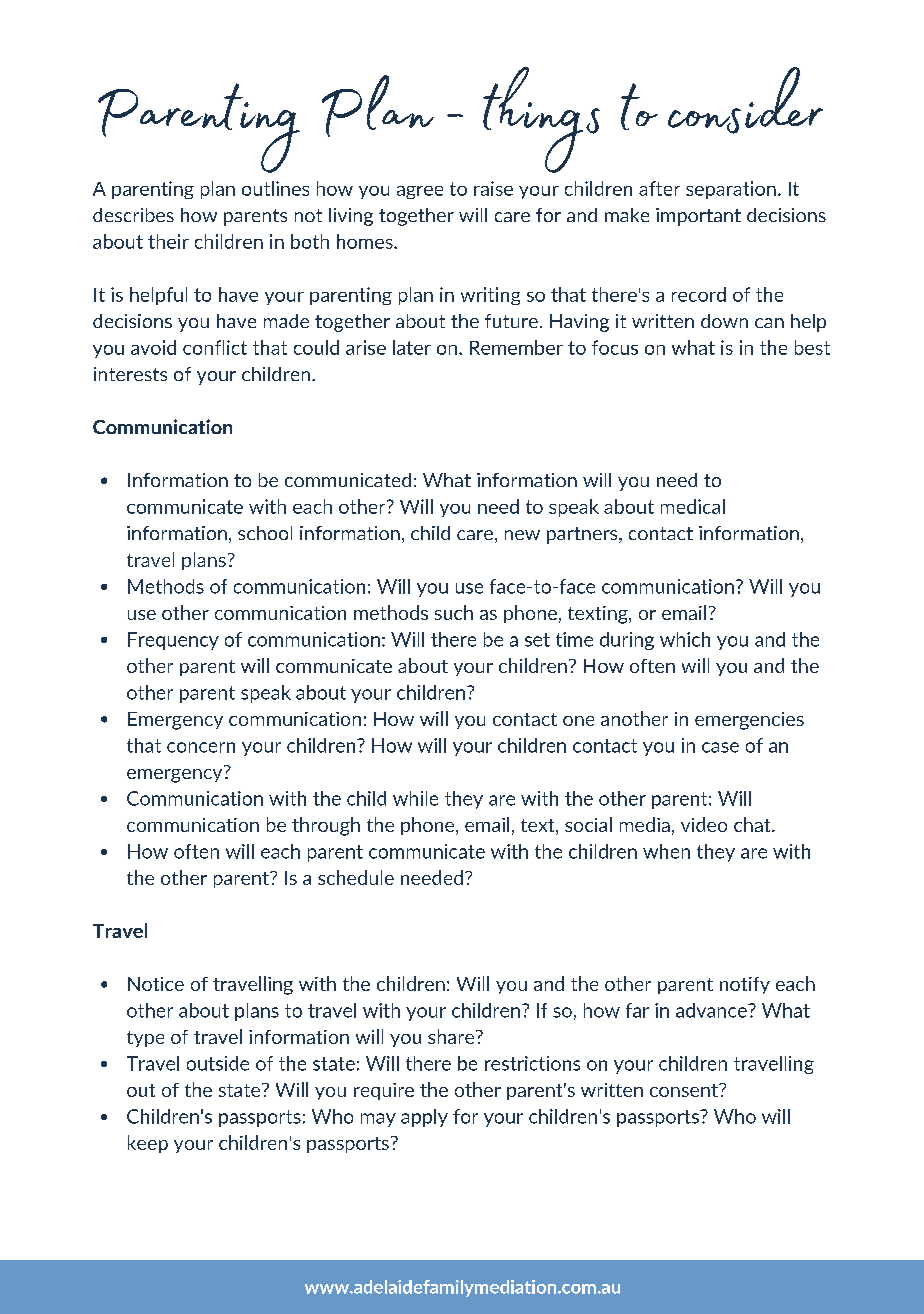  I want to click on outside, so click(218, 1063).
